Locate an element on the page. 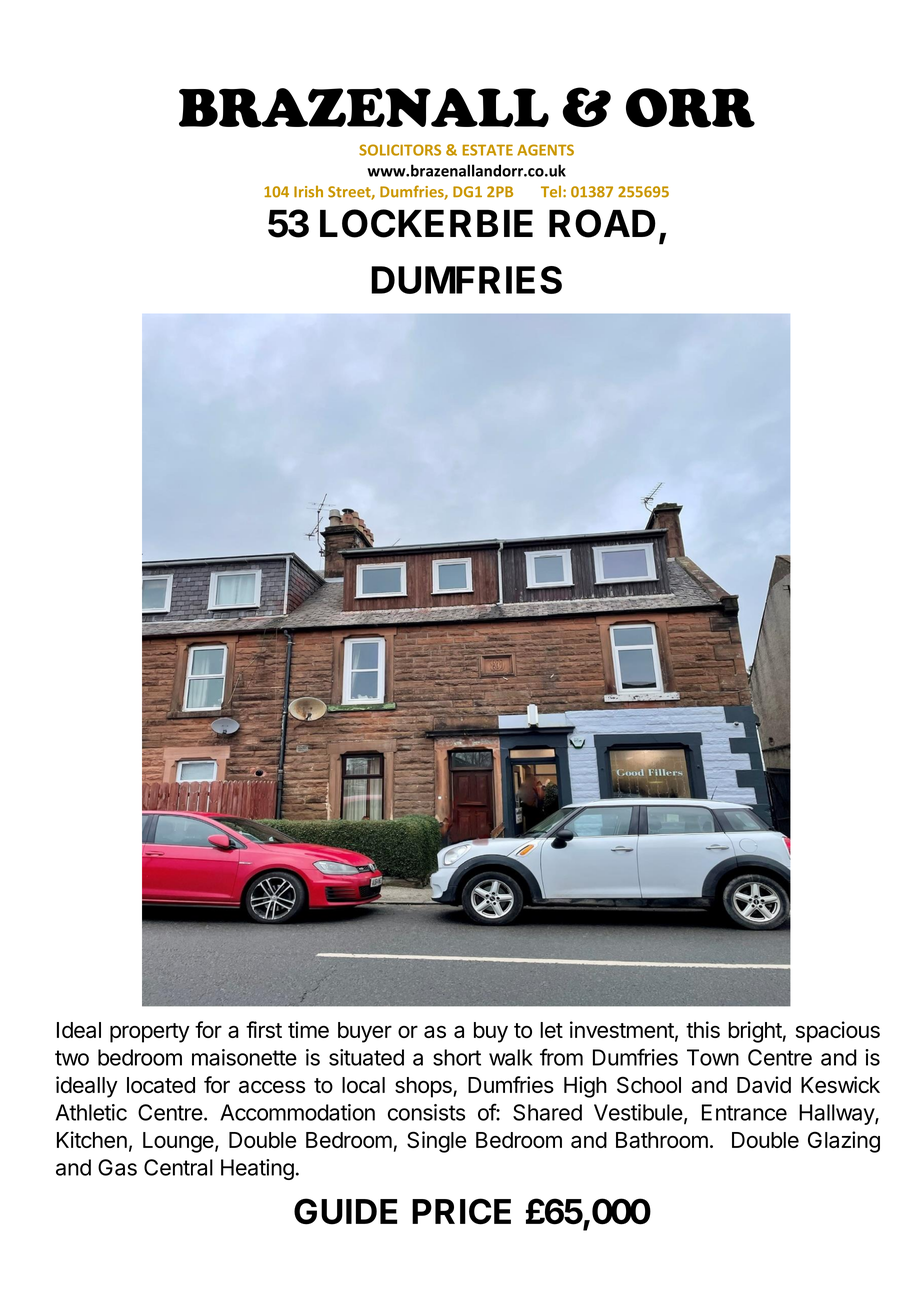  buyer is located at coordinates (365, 1032).
